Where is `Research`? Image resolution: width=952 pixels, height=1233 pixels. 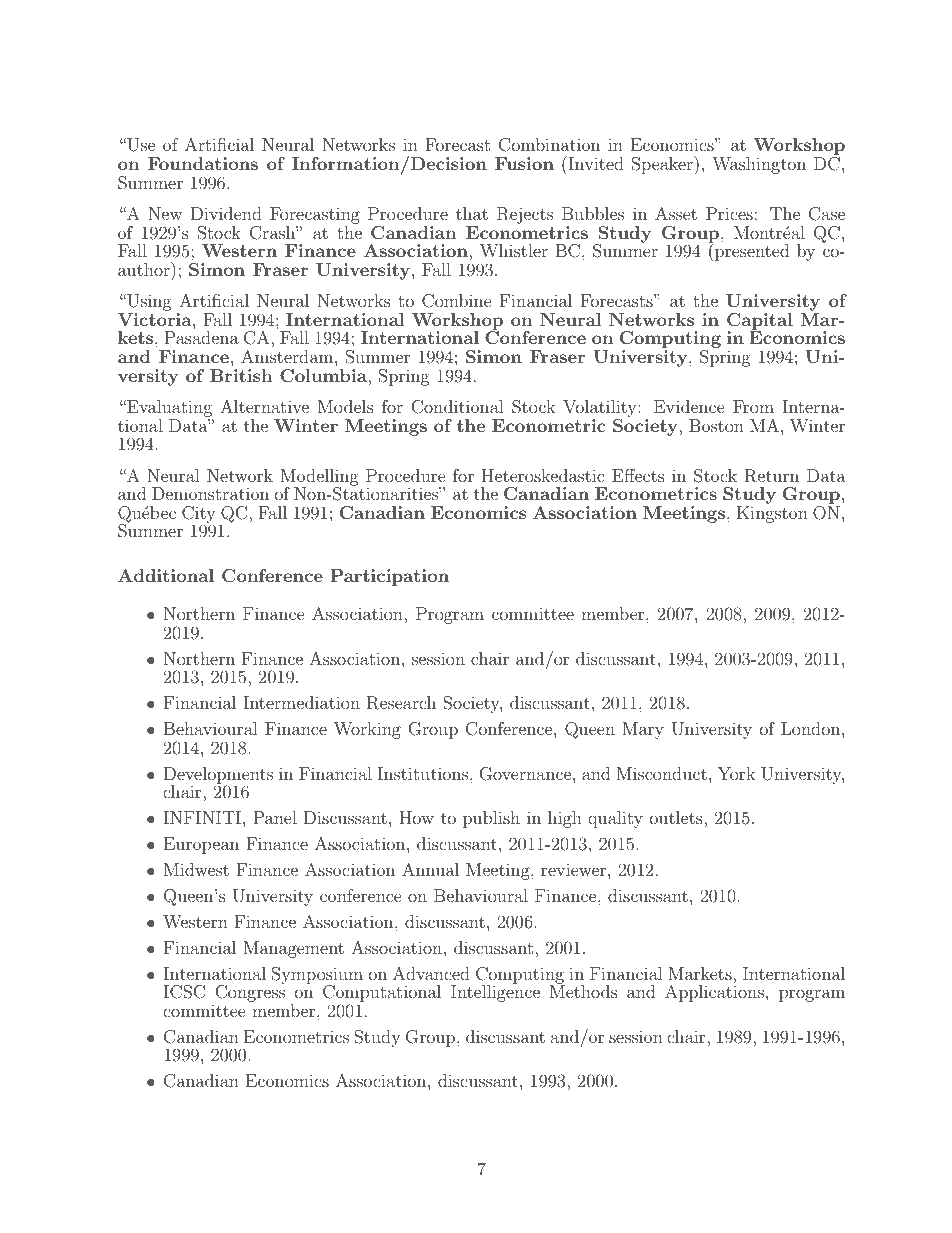 Research is located at coordinates (401, 703).
